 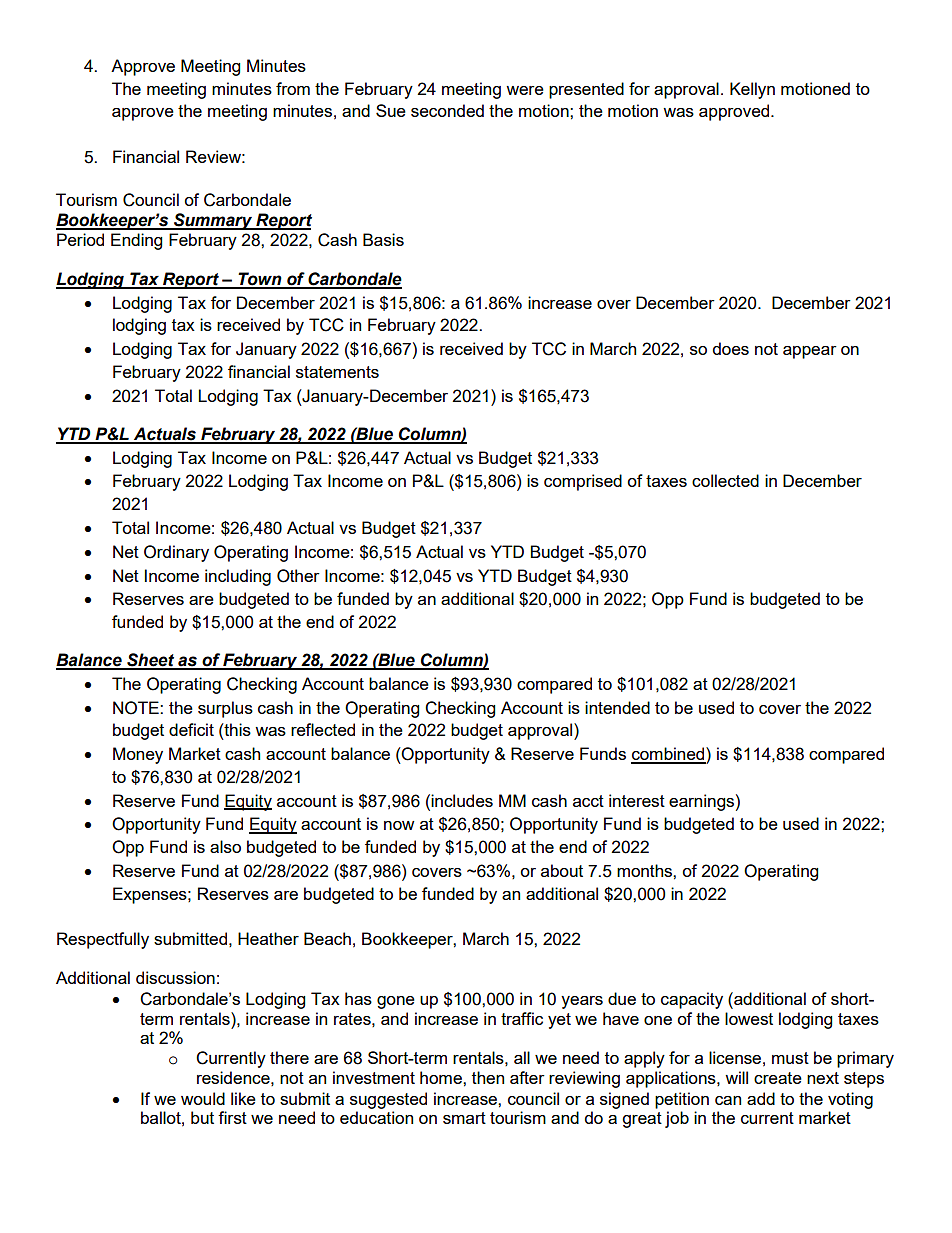 What do you see at coordinates (461, 800) in the screenshot?
I see `includes` at bounding box center [461, 800].
